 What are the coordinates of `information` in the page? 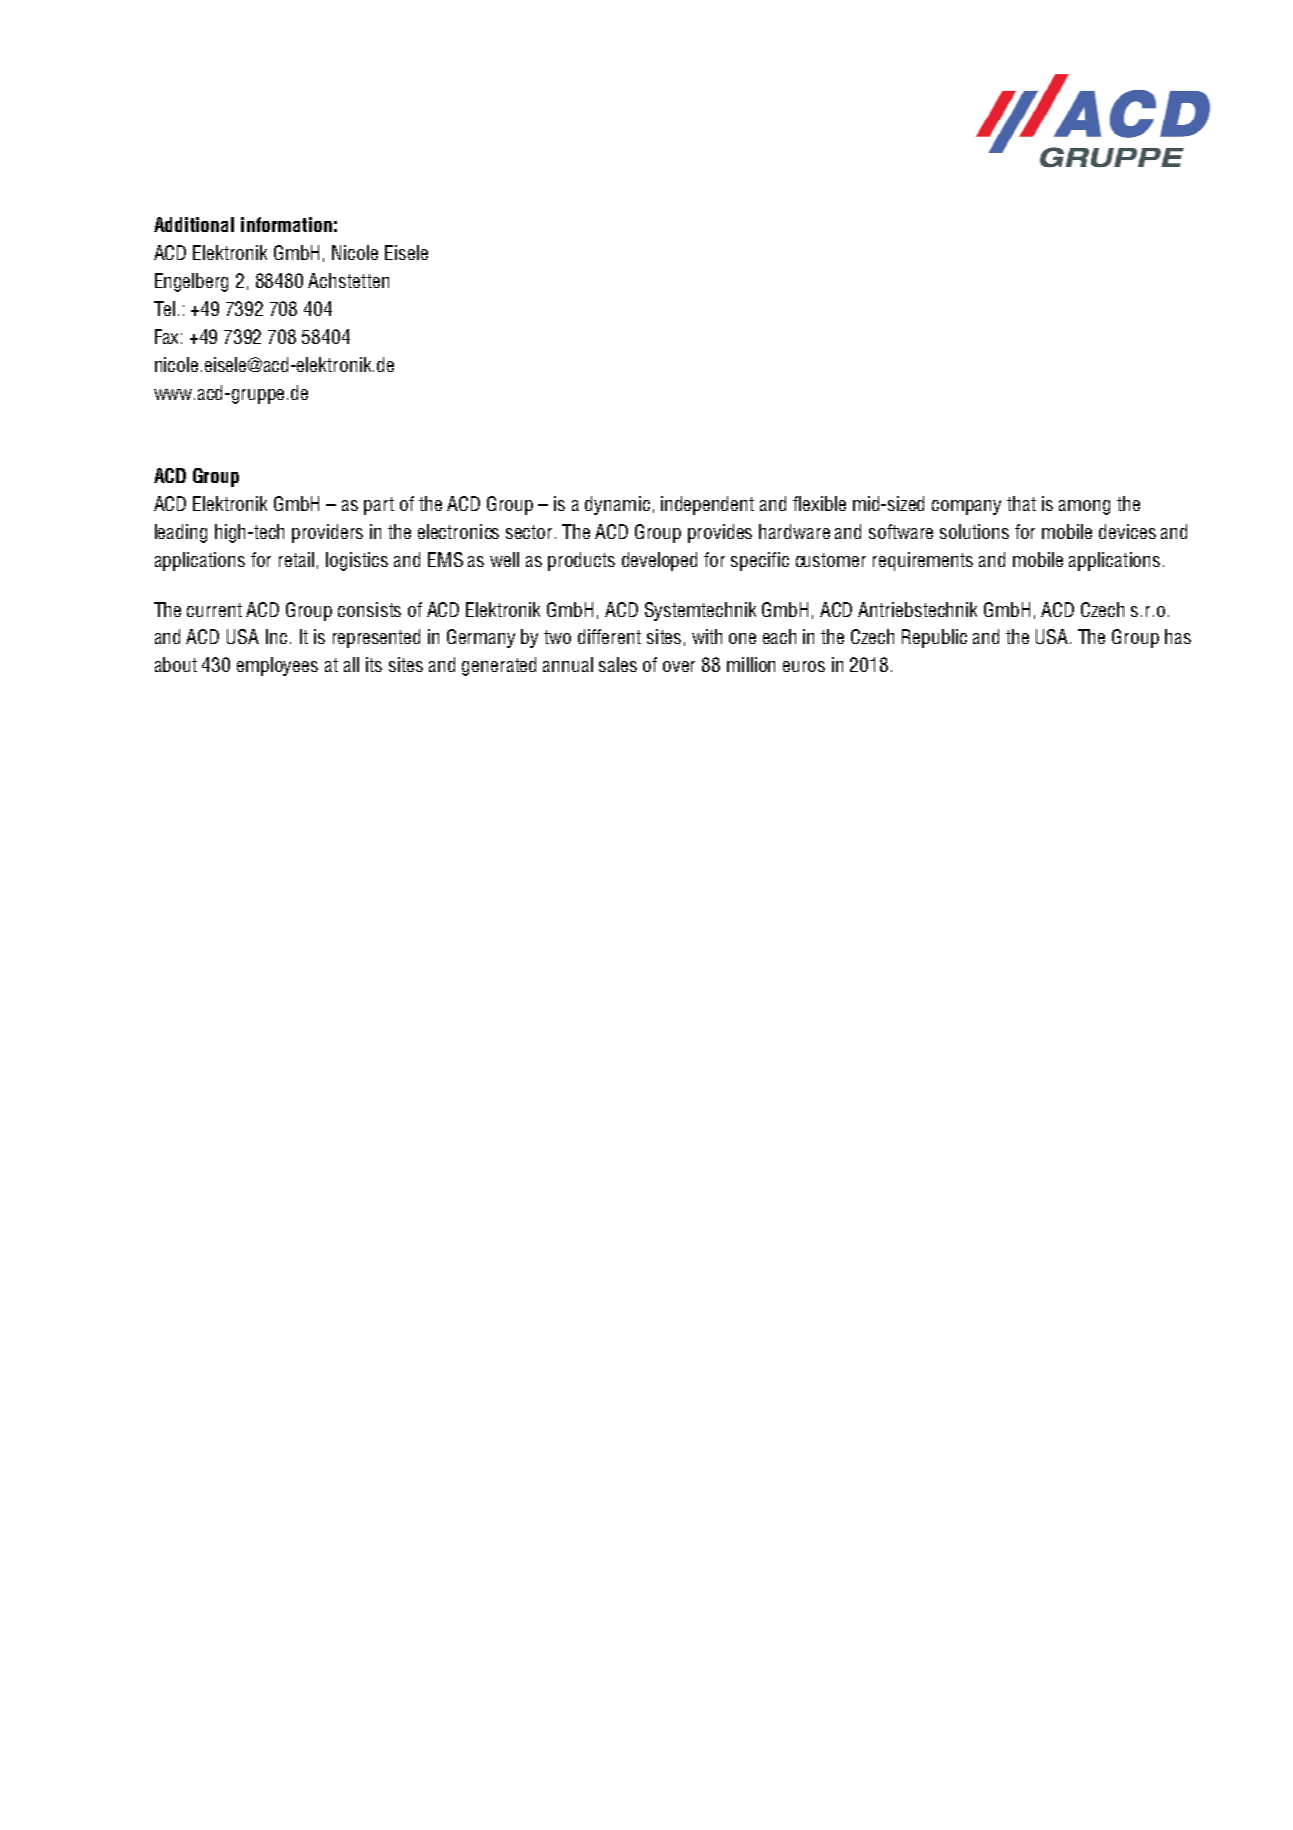 It's located at (286, 224).
